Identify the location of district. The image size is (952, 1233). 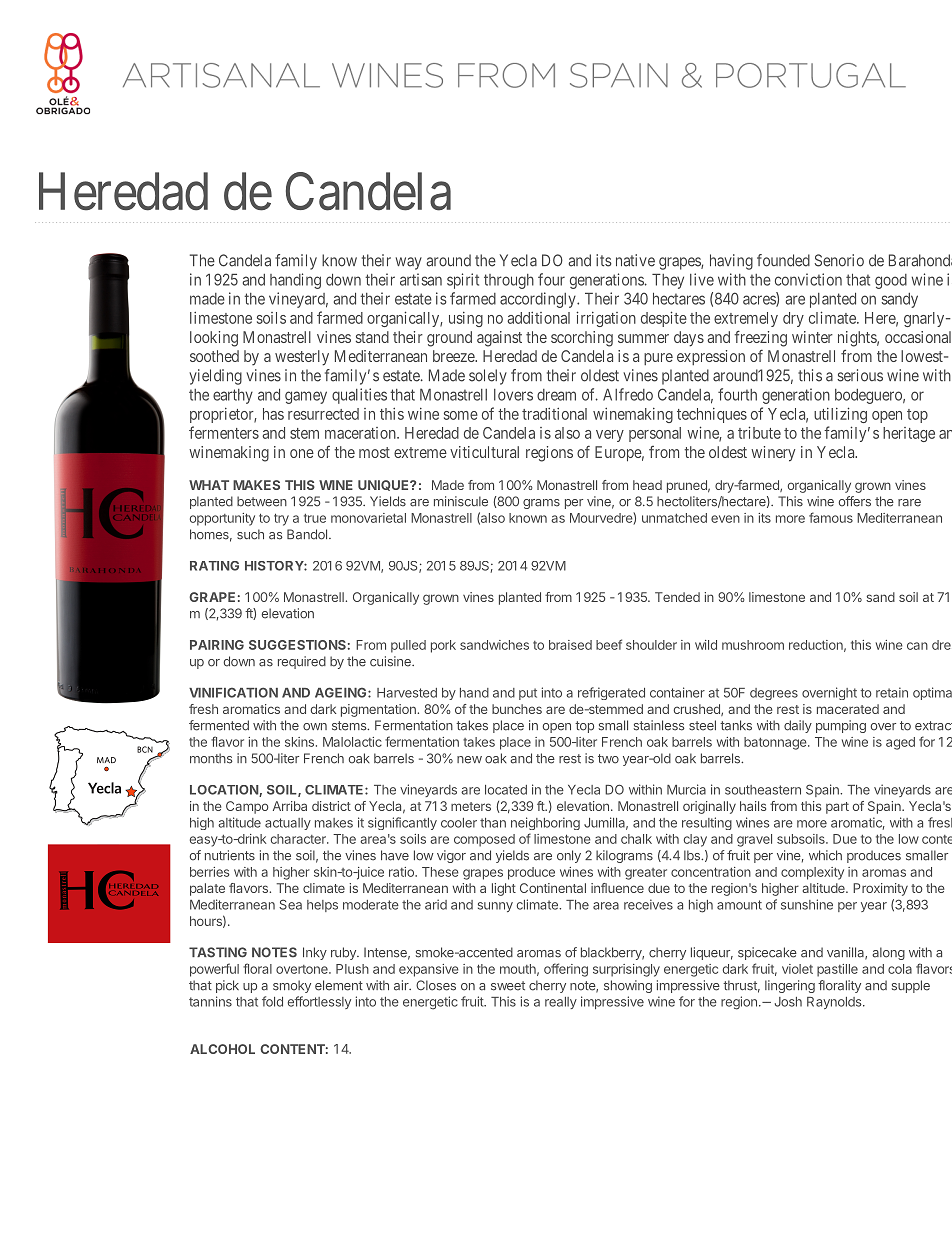
(331, 806).
